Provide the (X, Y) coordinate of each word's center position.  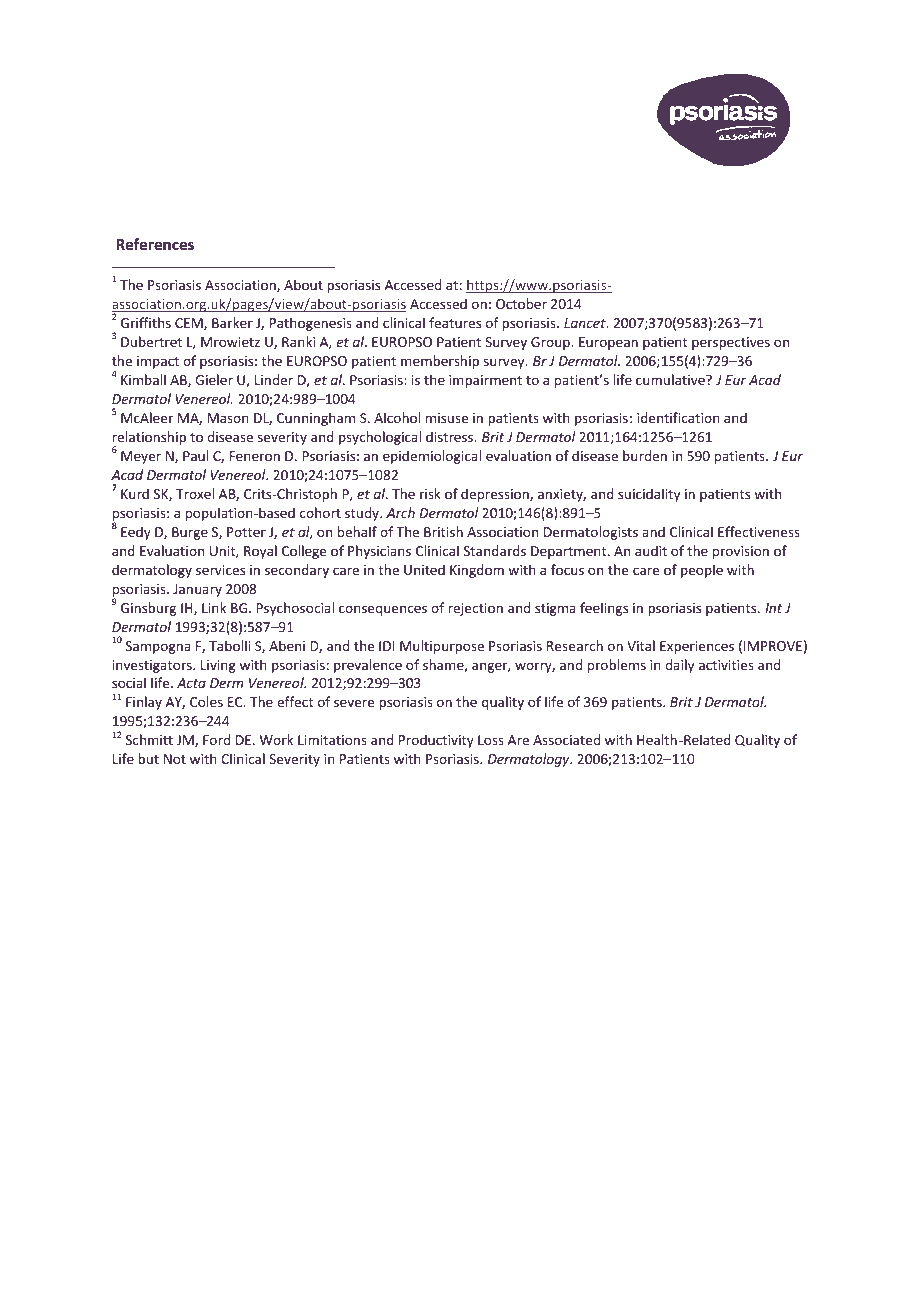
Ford (216, 739)
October (521, 303)
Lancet (586, 323)
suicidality (649, 495)
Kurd (135, 493)
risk (430, 493)
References (155, 244)
